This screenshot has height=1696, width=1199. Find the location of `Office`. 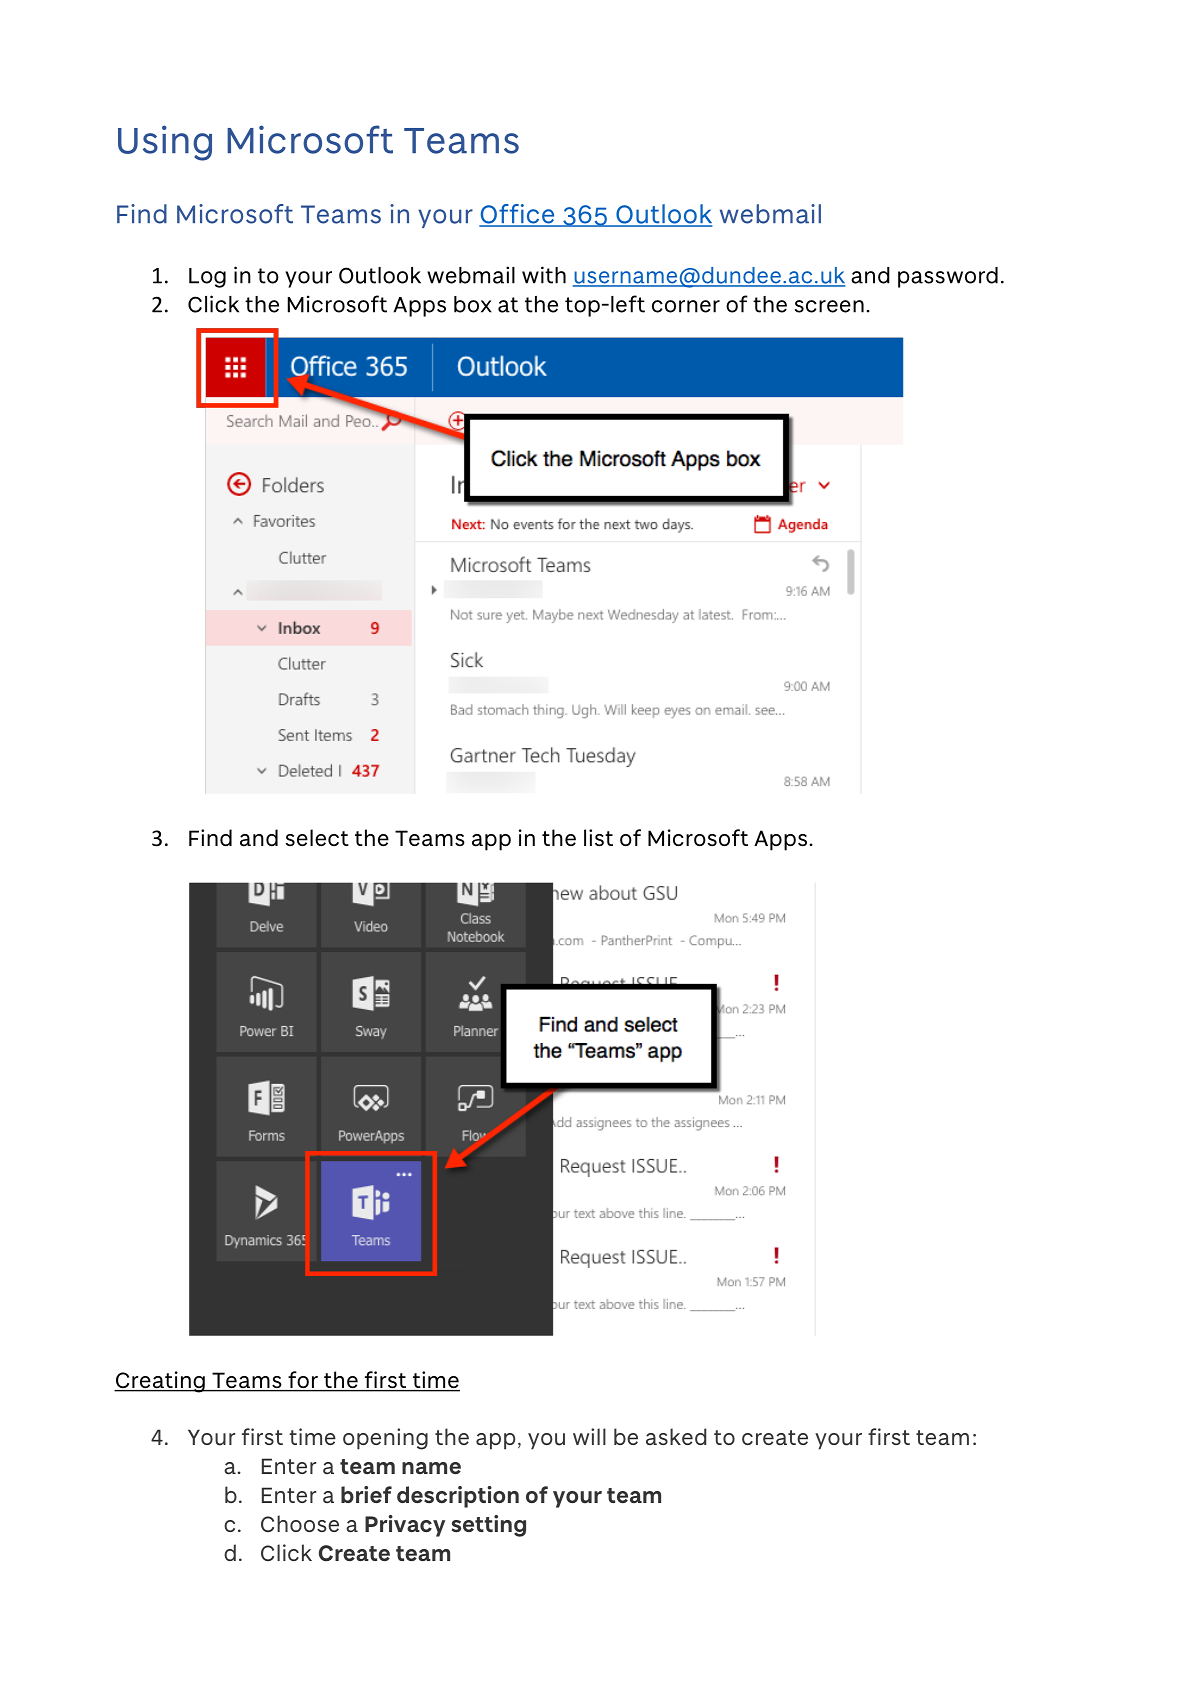

Office is located at coordinates (518, 215).
